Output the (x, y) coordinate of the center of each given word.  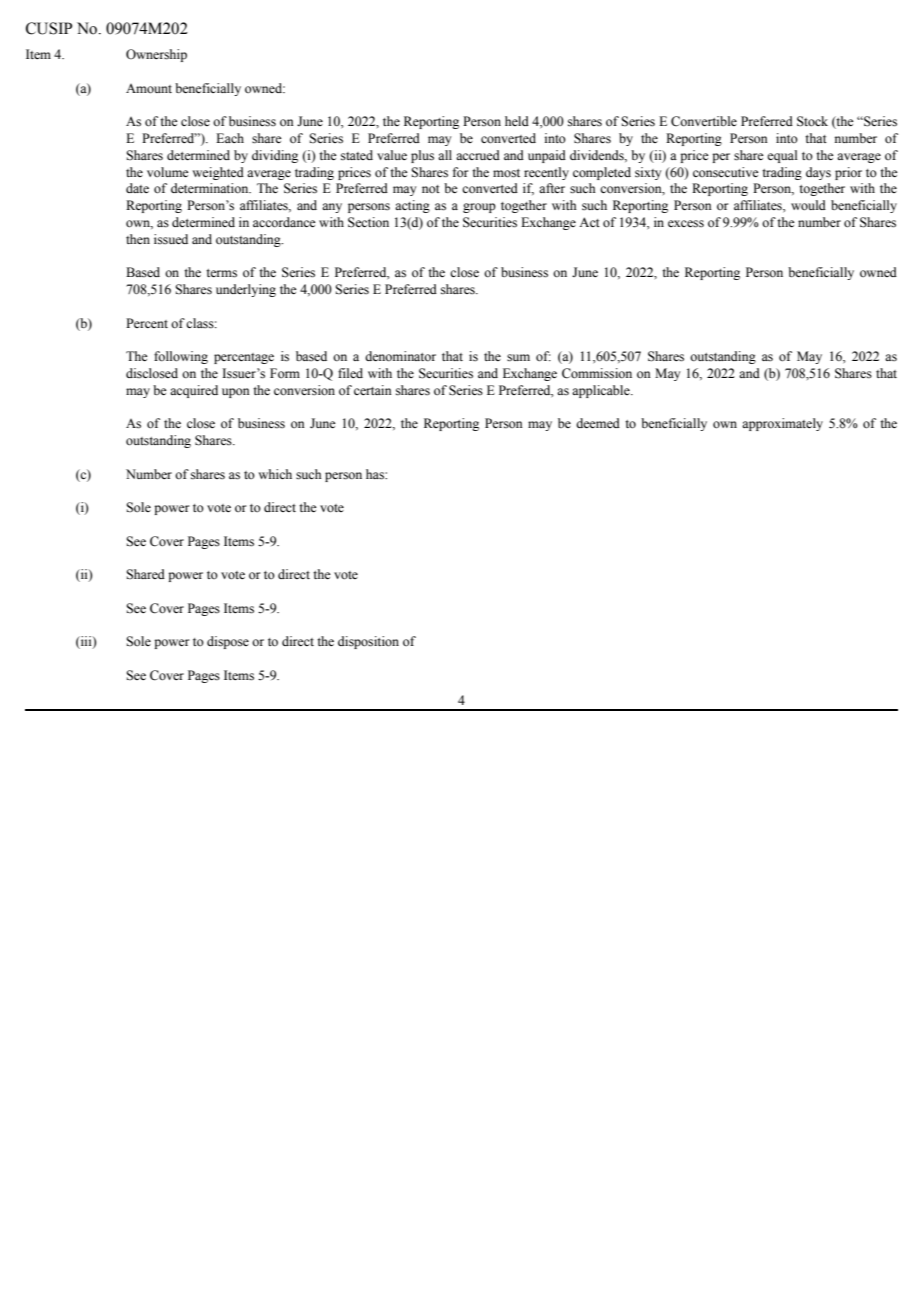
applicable (602, 391)
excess (686, 224)
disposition (368, 642)
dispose (228, 642)
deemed (598, 423)
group (479, 208)
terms (221, 273)
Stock (812, 121)
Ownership (156, 55)
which (275, 474)
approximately (782, 424)
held (517, 121)
